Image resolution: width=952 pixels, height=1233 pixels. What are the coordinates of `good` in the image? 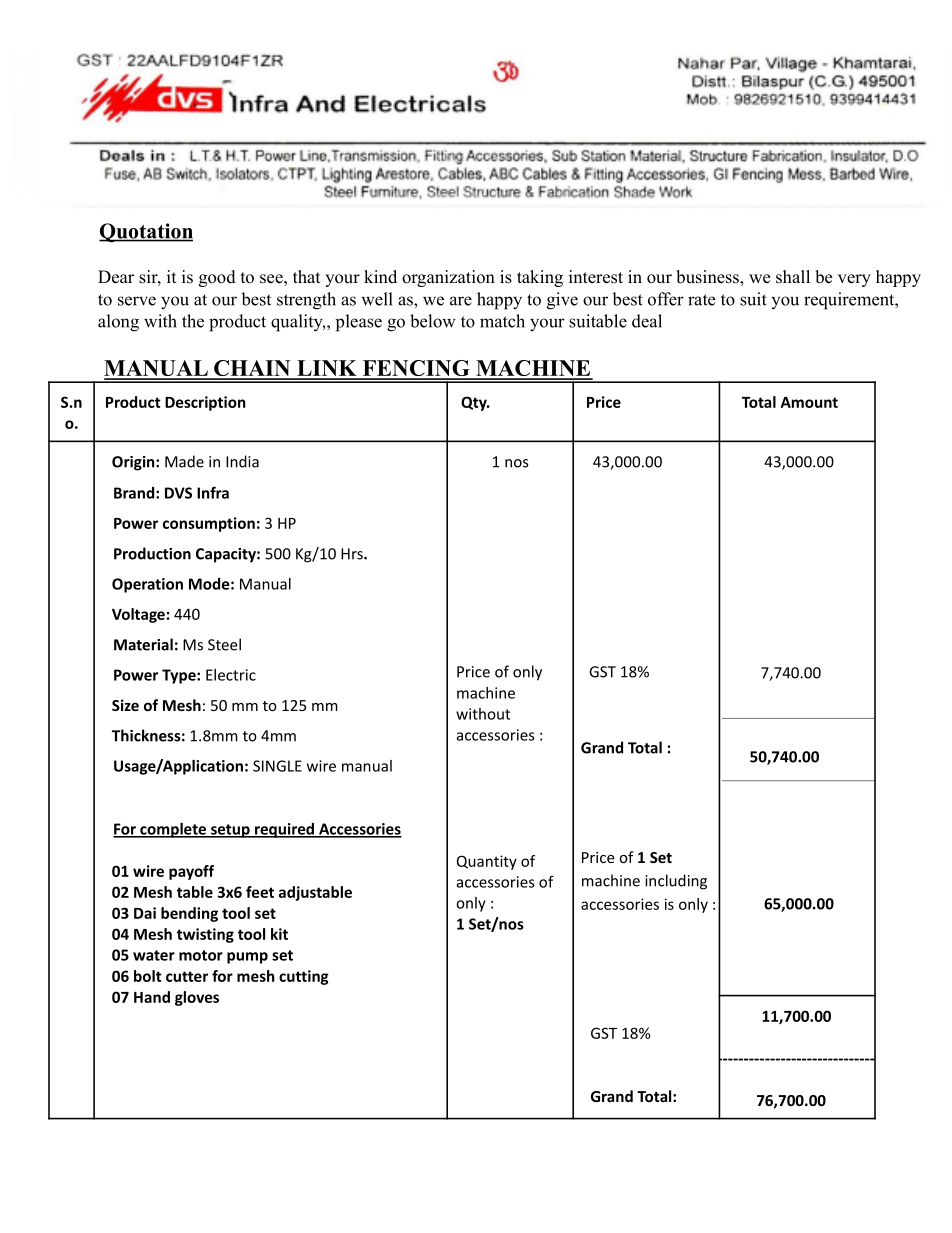 It's located at (217, 278).
